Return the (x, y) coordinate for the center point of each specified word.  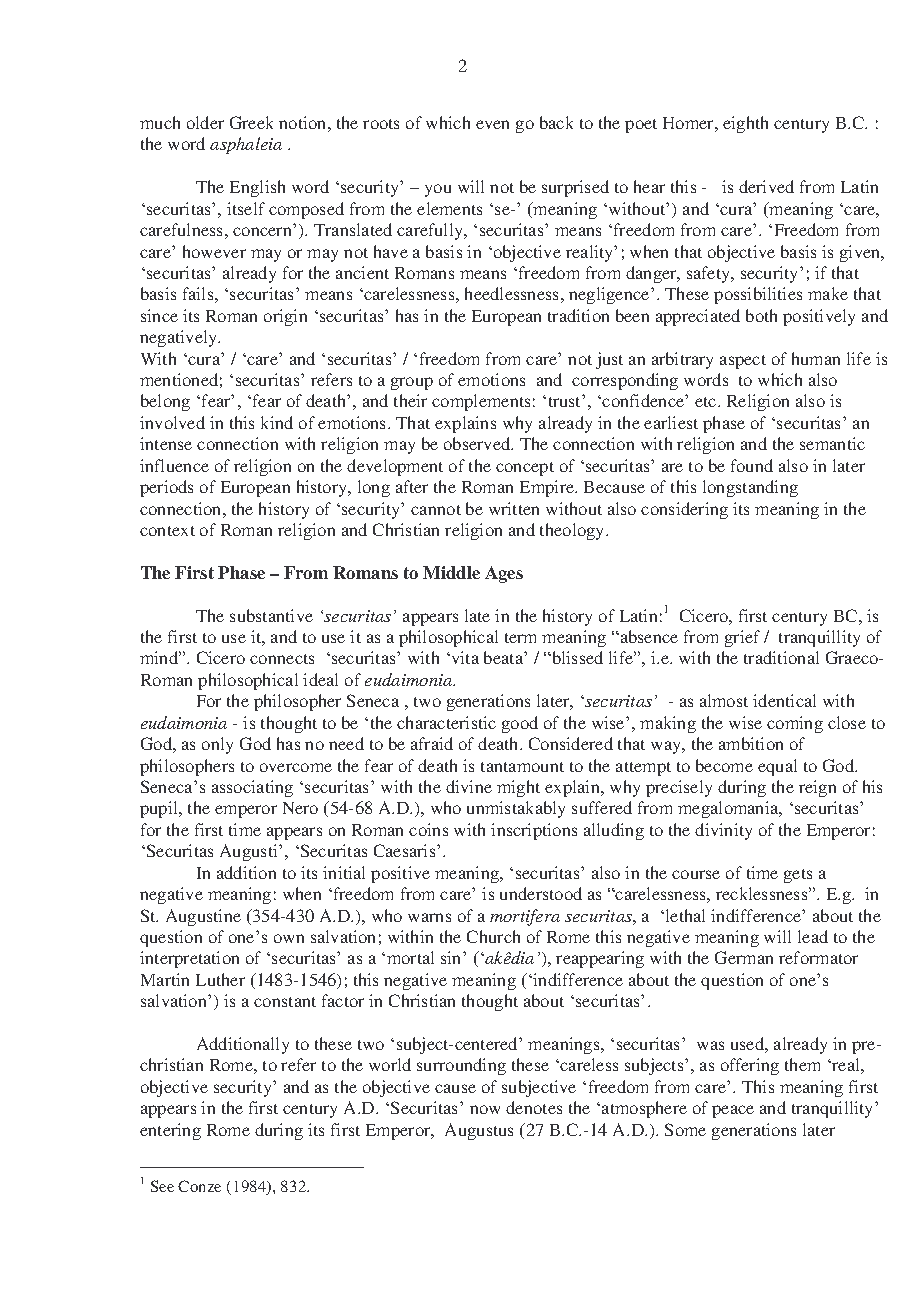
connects (282, 659)
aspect (743, 362)
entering (170, 1131)
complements (481, 402)
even (492, 124)
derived (766, 186)
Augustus (479, 1131)
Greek (251, 122)
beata (504, 657)
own (289, 938)
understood (541, 893)
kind (277, 422)
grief (742, 638)
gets (798, 876)
